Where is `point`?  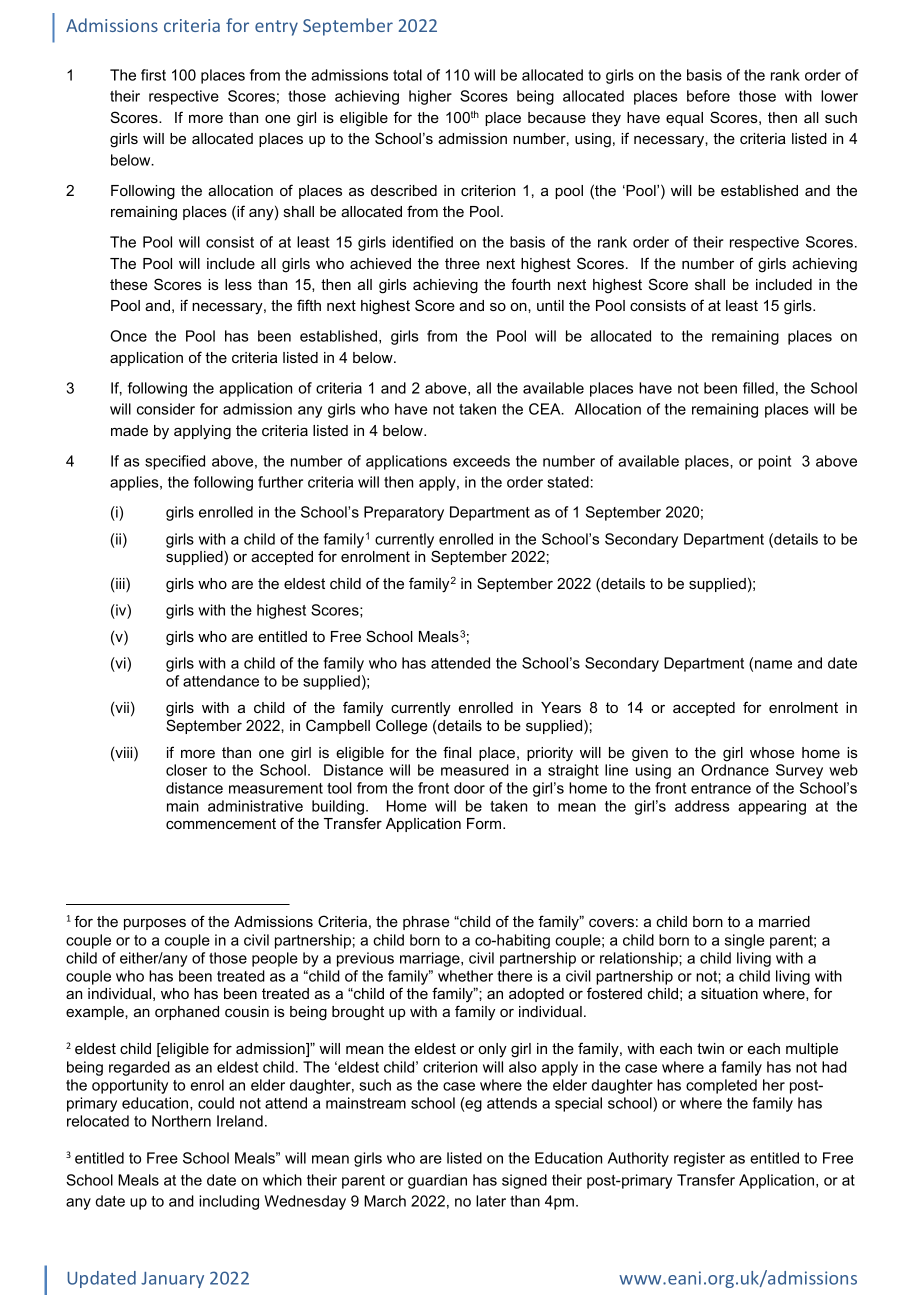
point is located at coordinates (774, 462).
